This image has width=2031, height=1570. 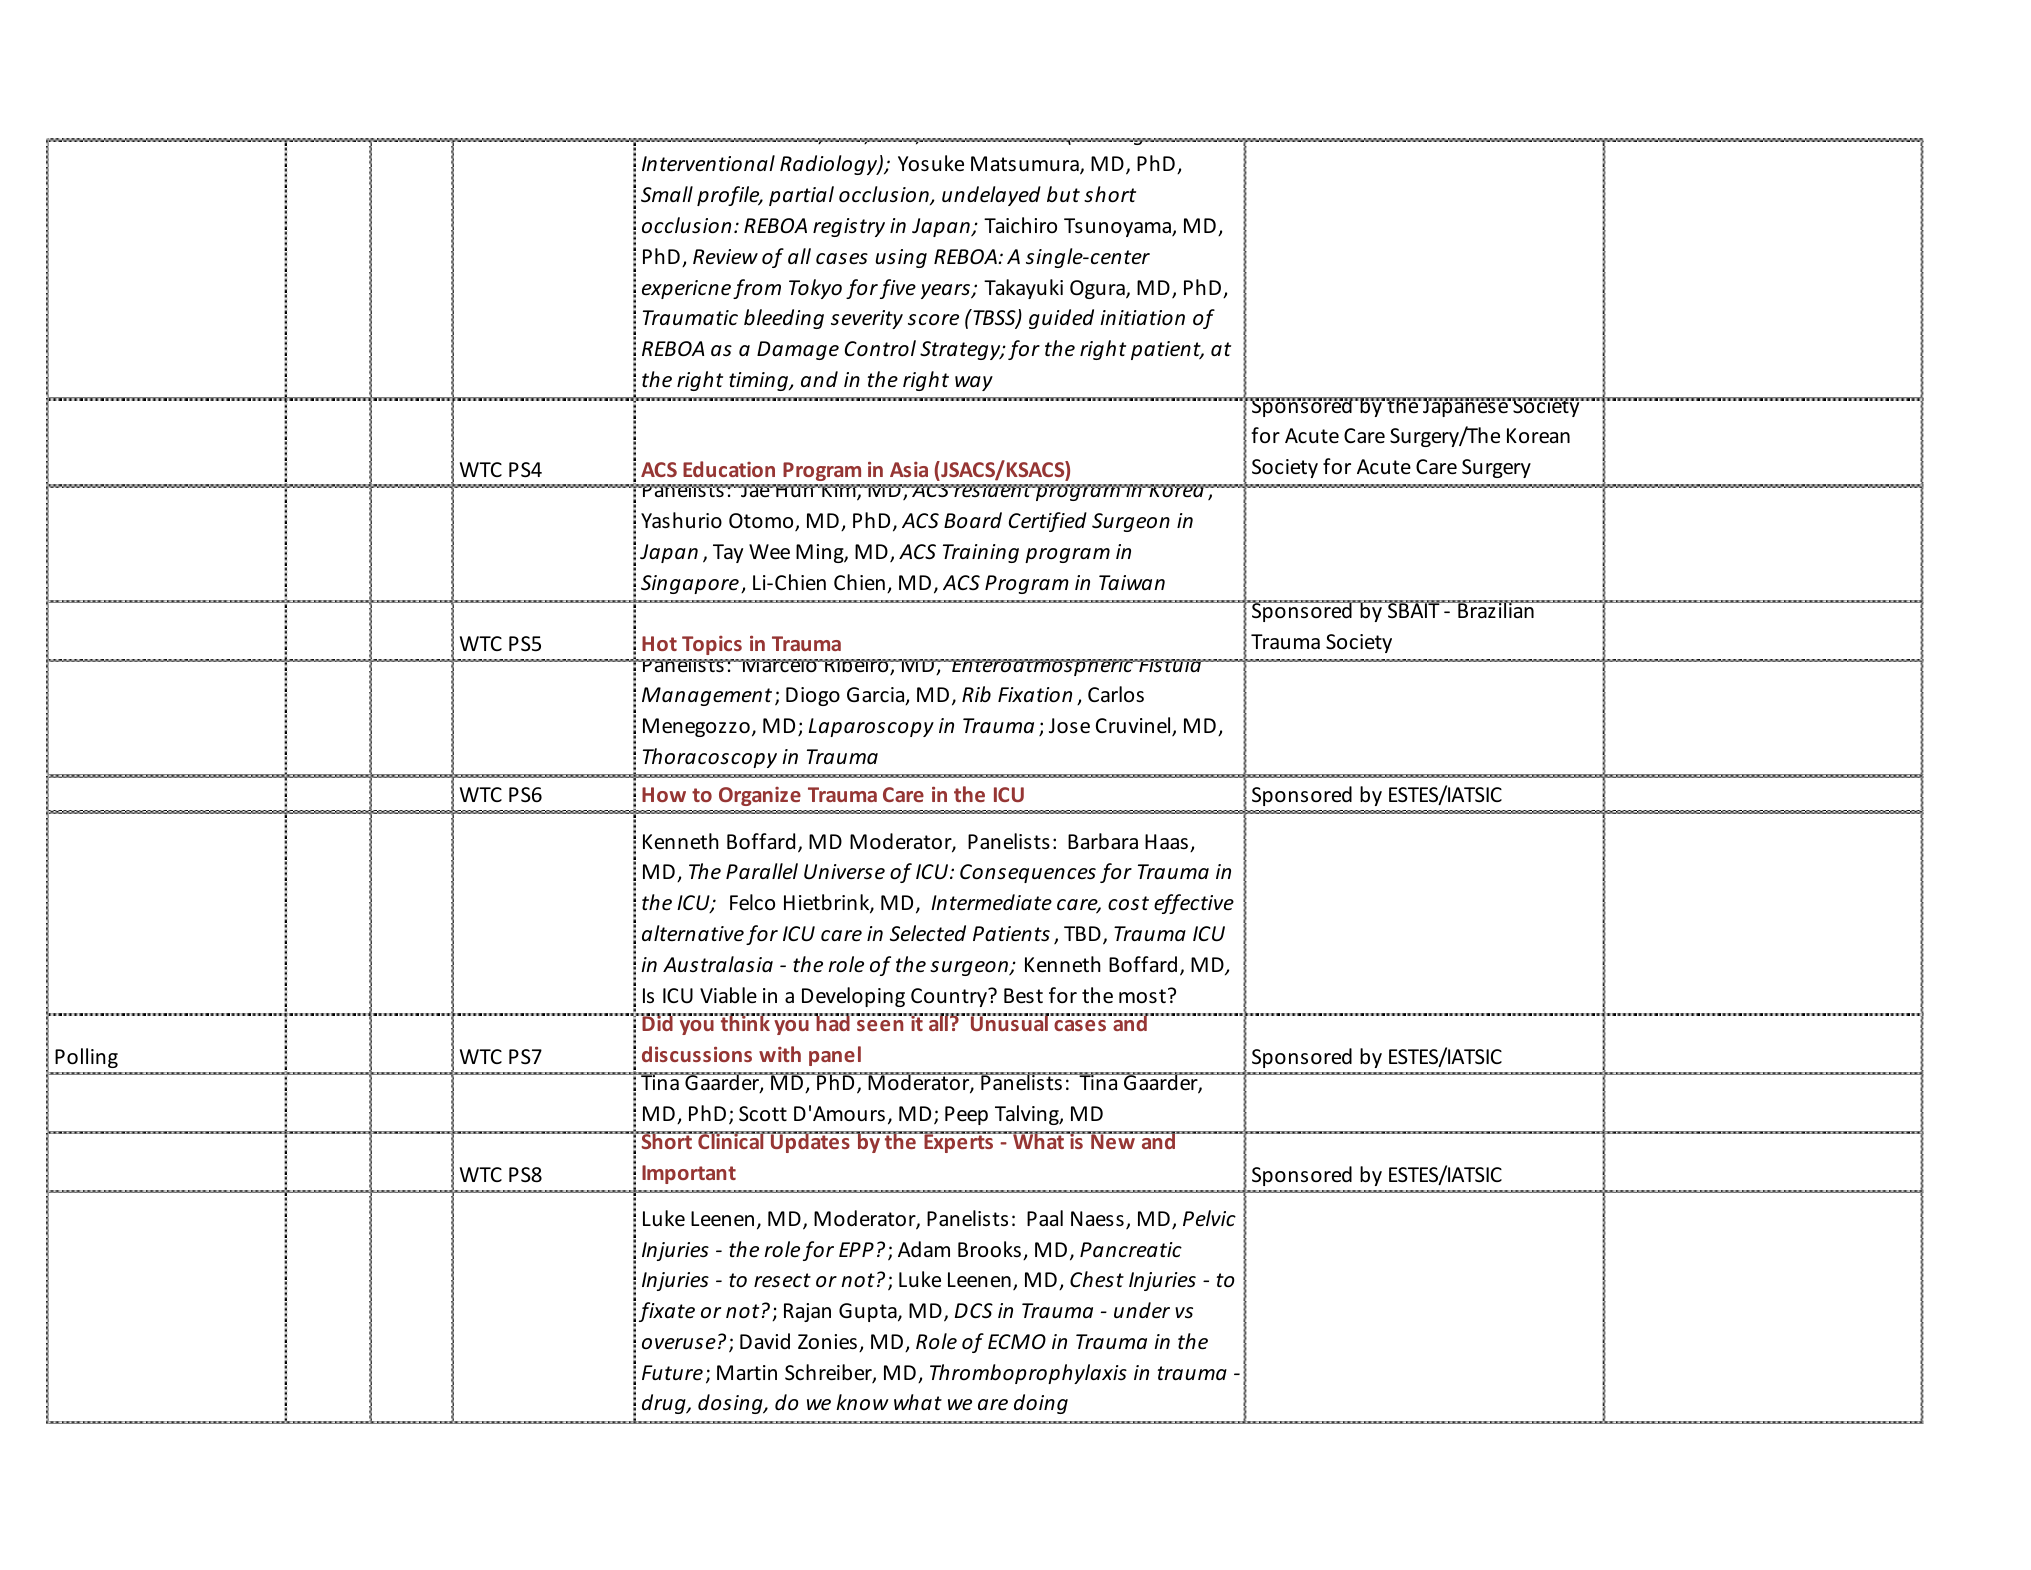 What do you see at coordinates (1166, 841) in the image?
I see `Haas` at bounding box center [1166, 841].
